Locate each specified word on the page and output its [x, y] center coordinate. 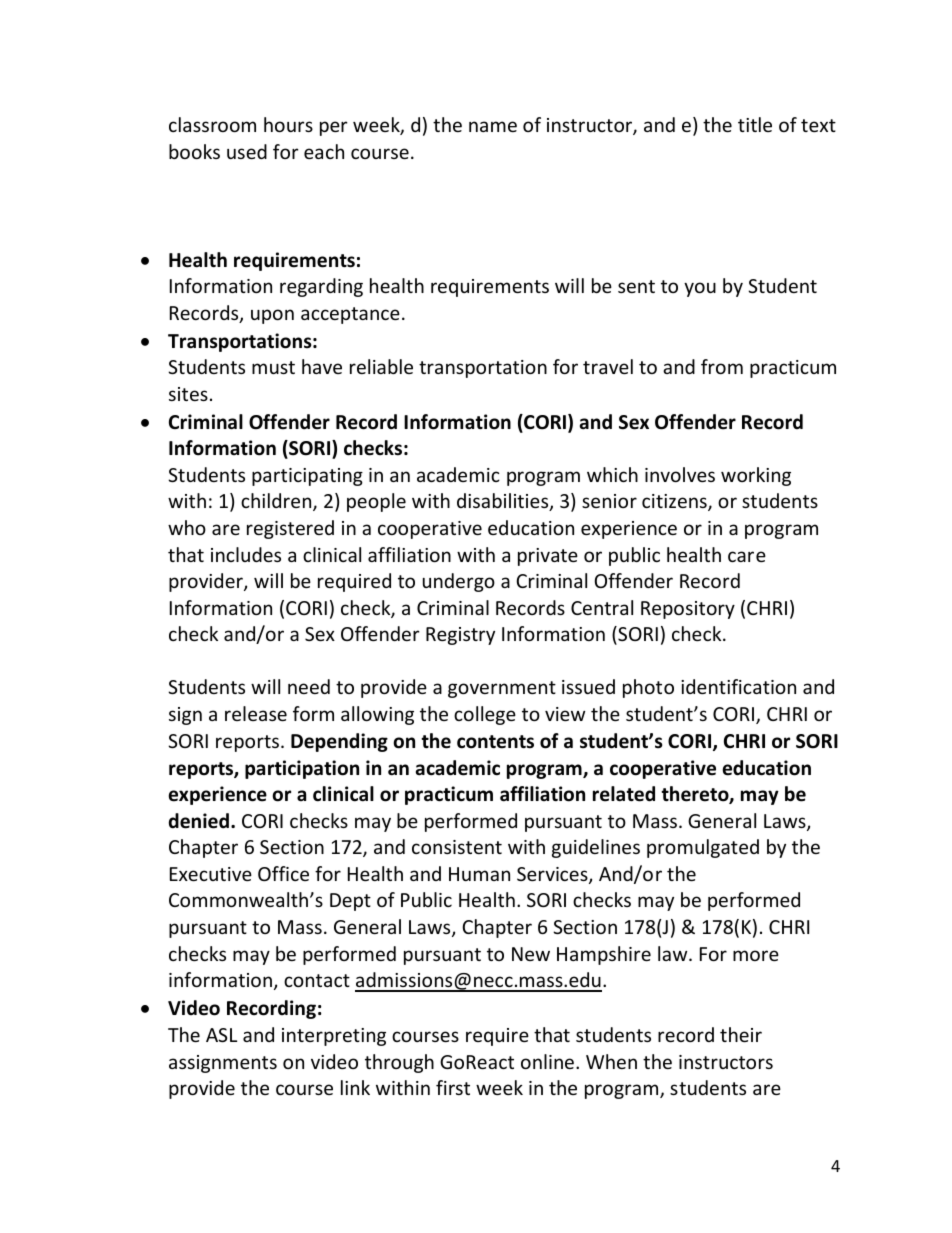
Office [283, 873]
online [547, 1061]
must [273, 367]
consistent [457, 847]
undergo [459, 582]
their [741, 1034]
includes [246, 554]
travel [608, 366]
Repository [688, 610]
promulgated [703, 848]
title [755, 124]
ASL [221, 1035]
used [247, 151]
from [722, 366]
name [493, 126]
